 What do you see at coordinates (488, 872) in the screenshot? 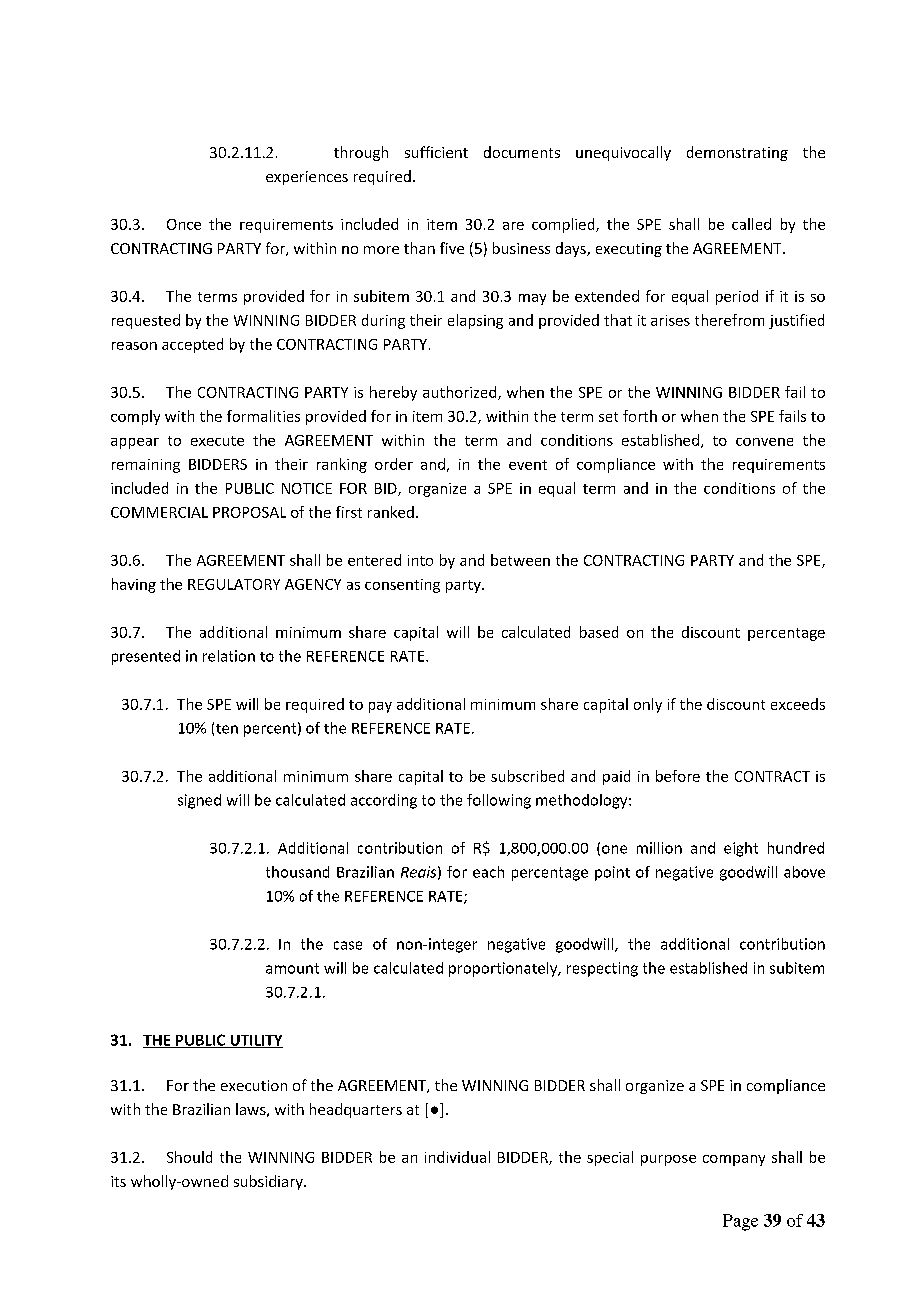
I see `each` at bounding box center [488, 872].
